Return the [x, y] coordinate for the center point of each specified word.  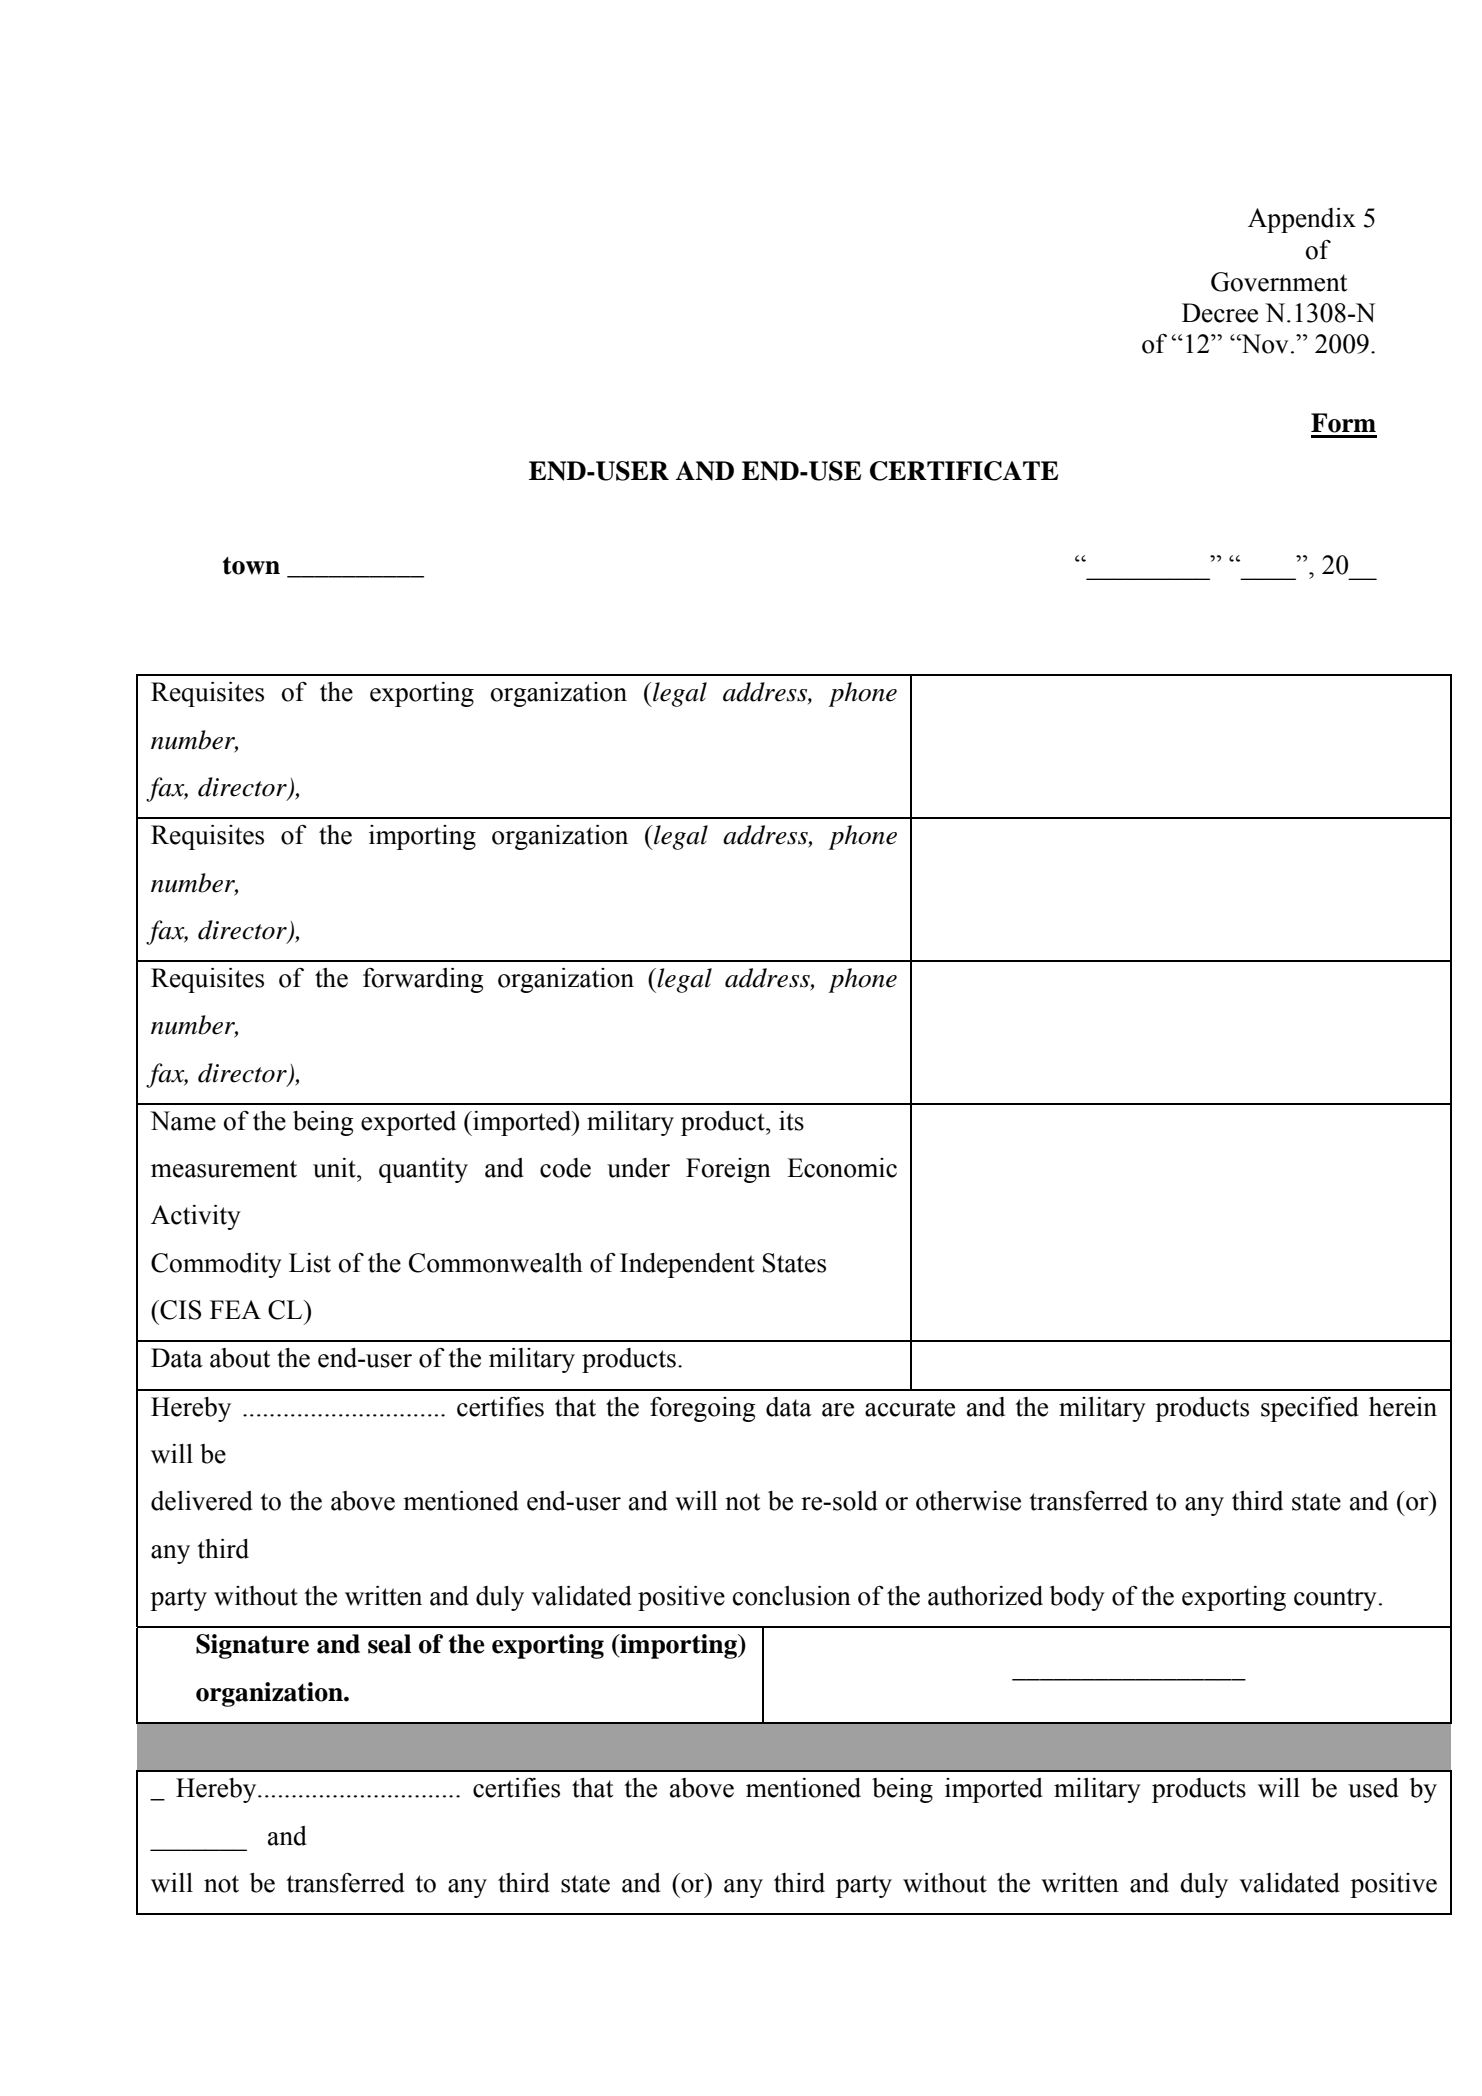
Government [1279, 282]
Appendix [1302, 220]
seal [389, 1644]
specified [1310, 1409]
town [251, 566]
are [838, 1410]
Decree [1220, 313]
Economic [842, 1168]
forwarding [423, 980]
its [791, 1121]
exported [408, 1123]
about [240, 1358]
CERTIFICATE [964, 471]
